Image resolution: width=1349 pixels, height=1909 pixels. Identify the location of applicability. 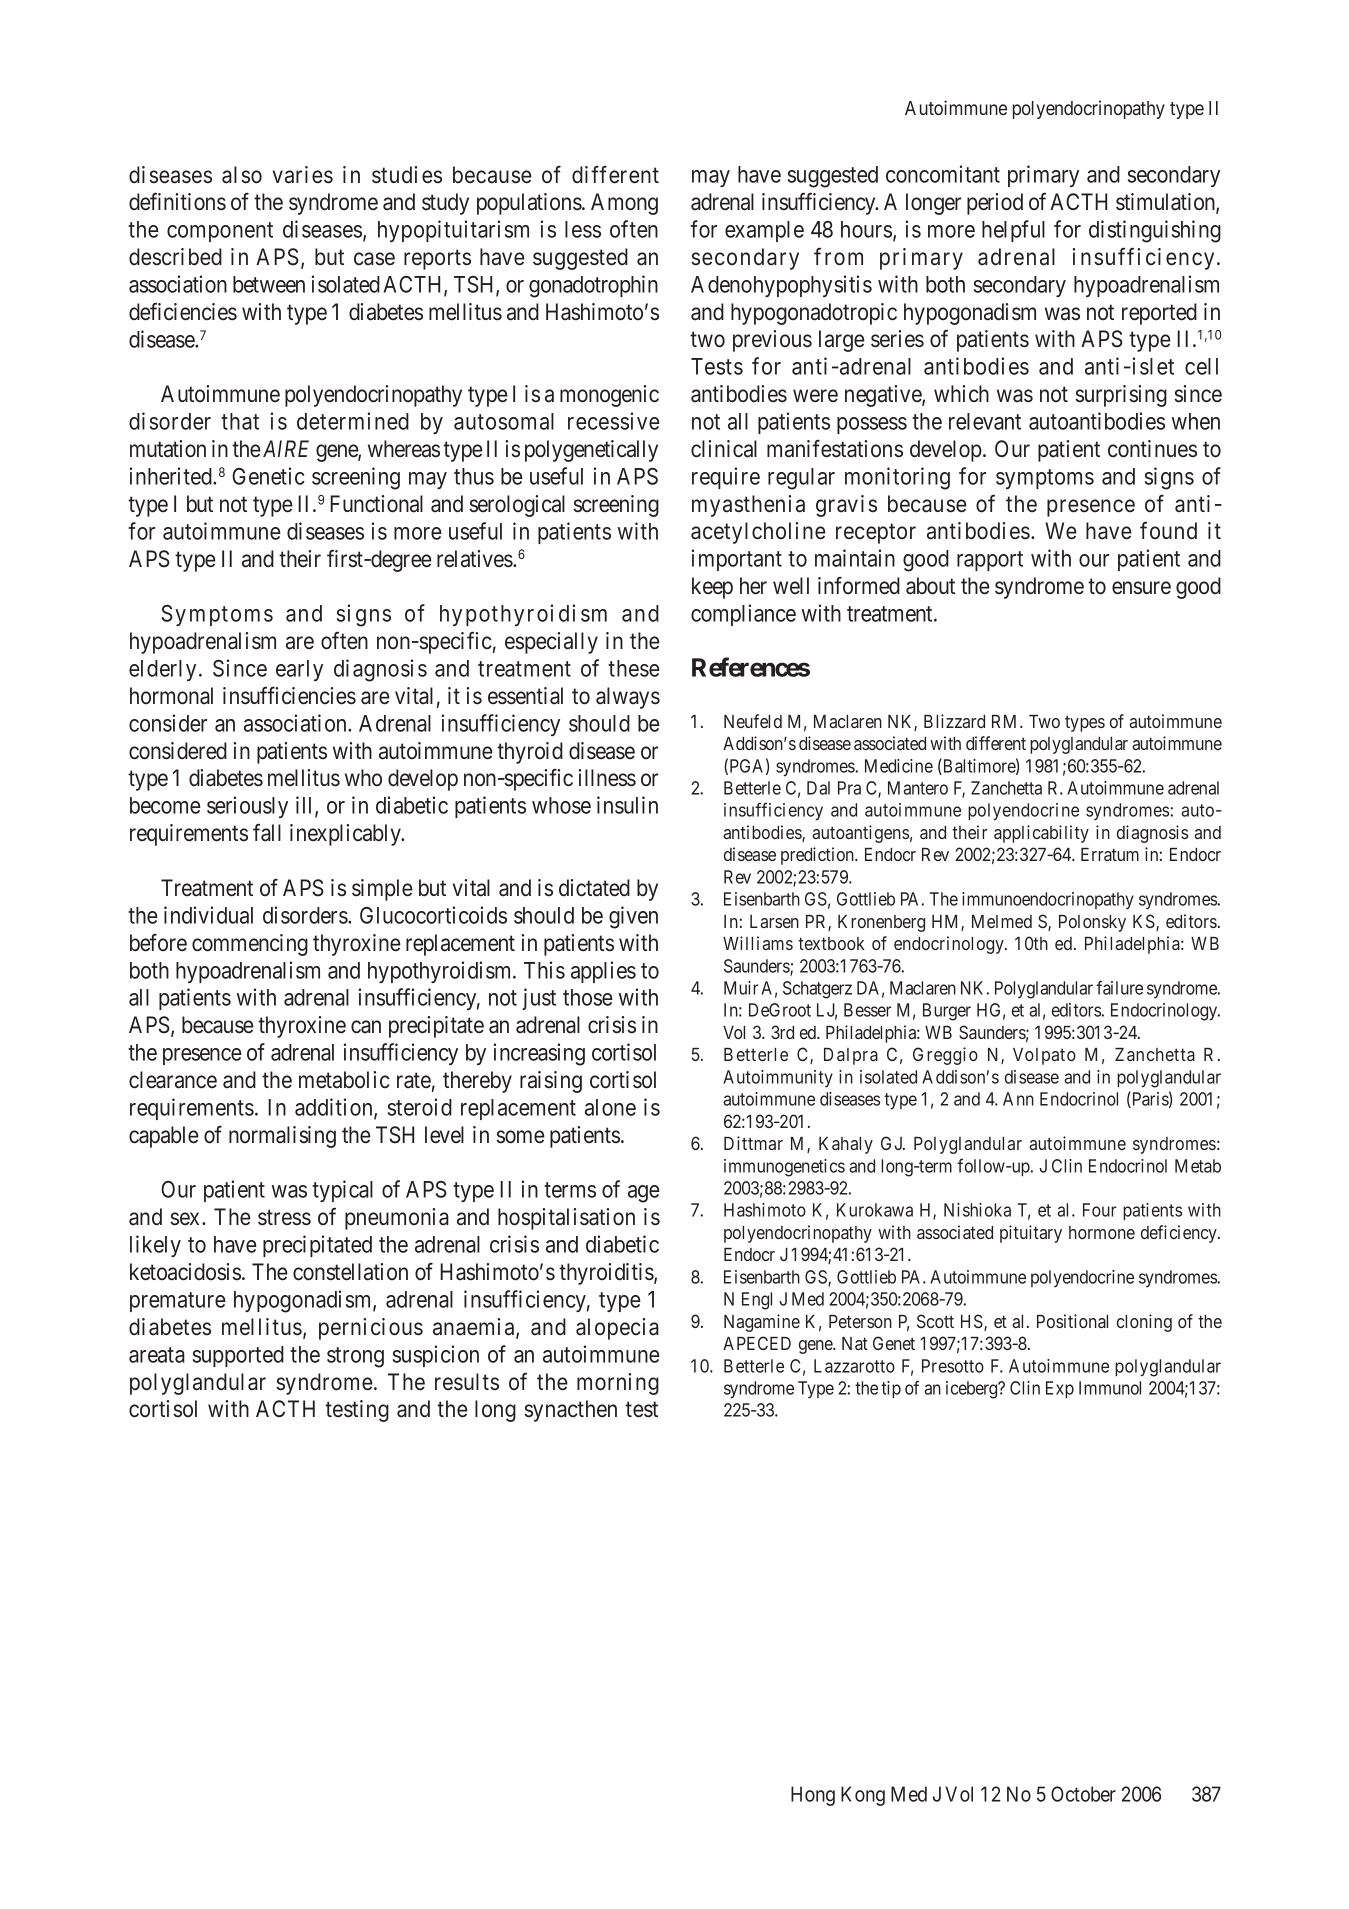
(1041, 834).
